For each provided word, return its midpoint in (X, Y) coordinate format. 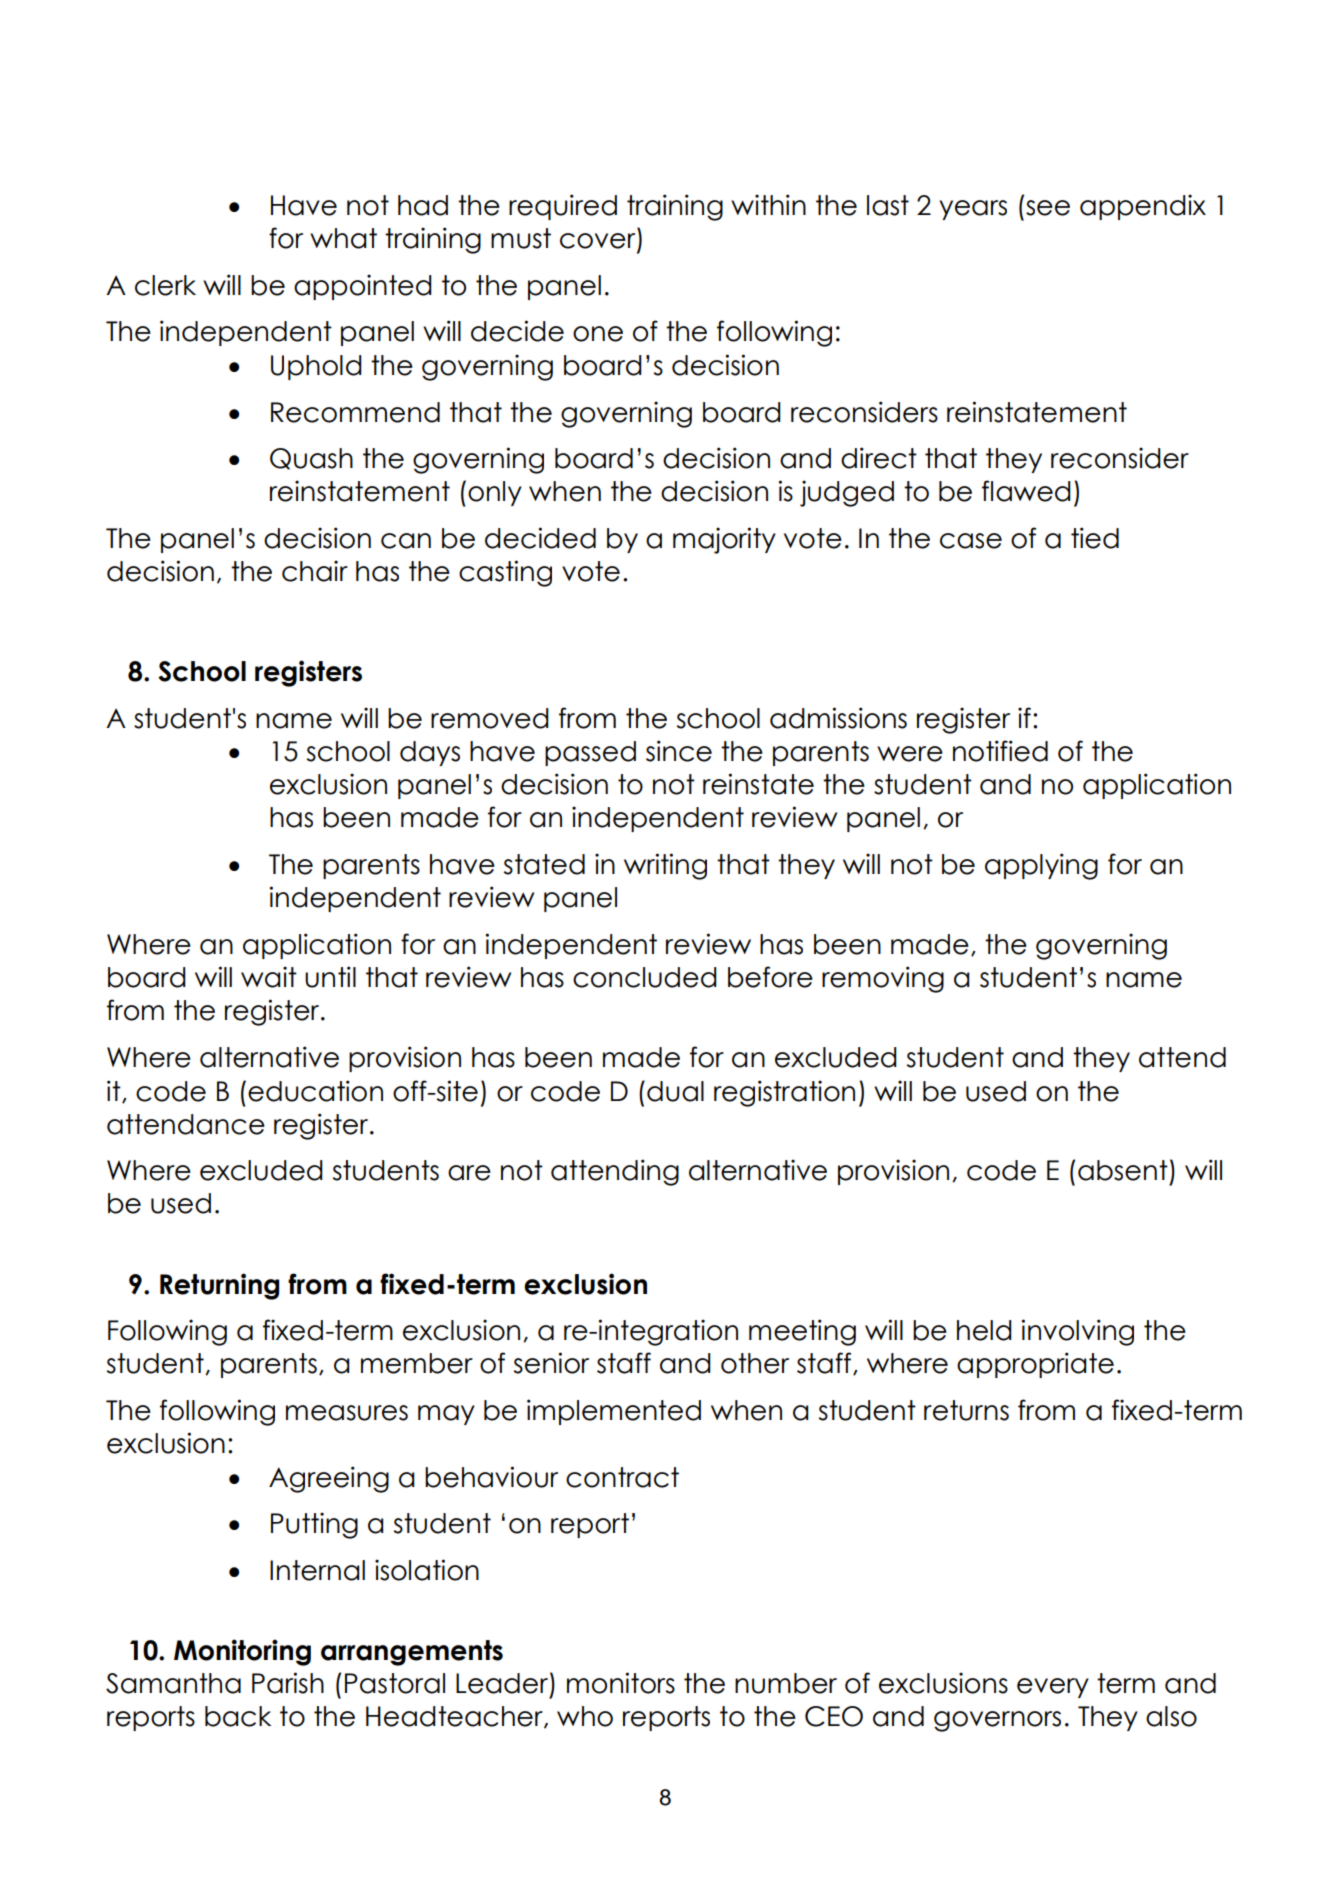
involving (1077, 1332)
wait (269, 977)
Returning (219, 1286)
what (343, 238)
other (755, 1363)
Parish (288, 1683)
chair (315, 571)
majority (724, 540)
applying (1041, 866)
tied (1095, 538)
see (1048, 208)
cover (599, 242)
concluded (645, 977)
